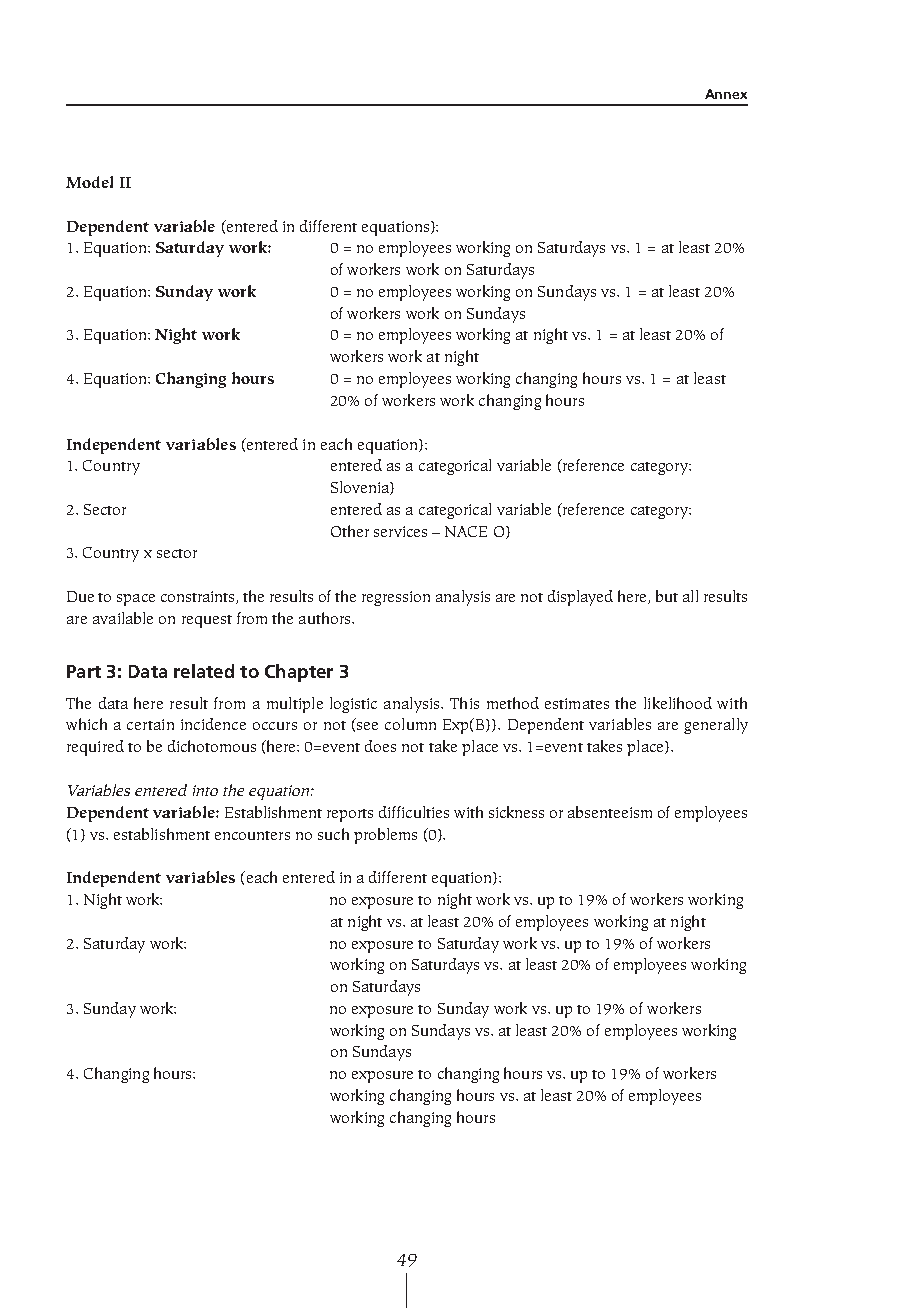 The height and width of the screenshot is (1308, 924). What do you see at coordinates (667, 596) in the screenshot?
I see `but` at bounding box center [667, 596].
